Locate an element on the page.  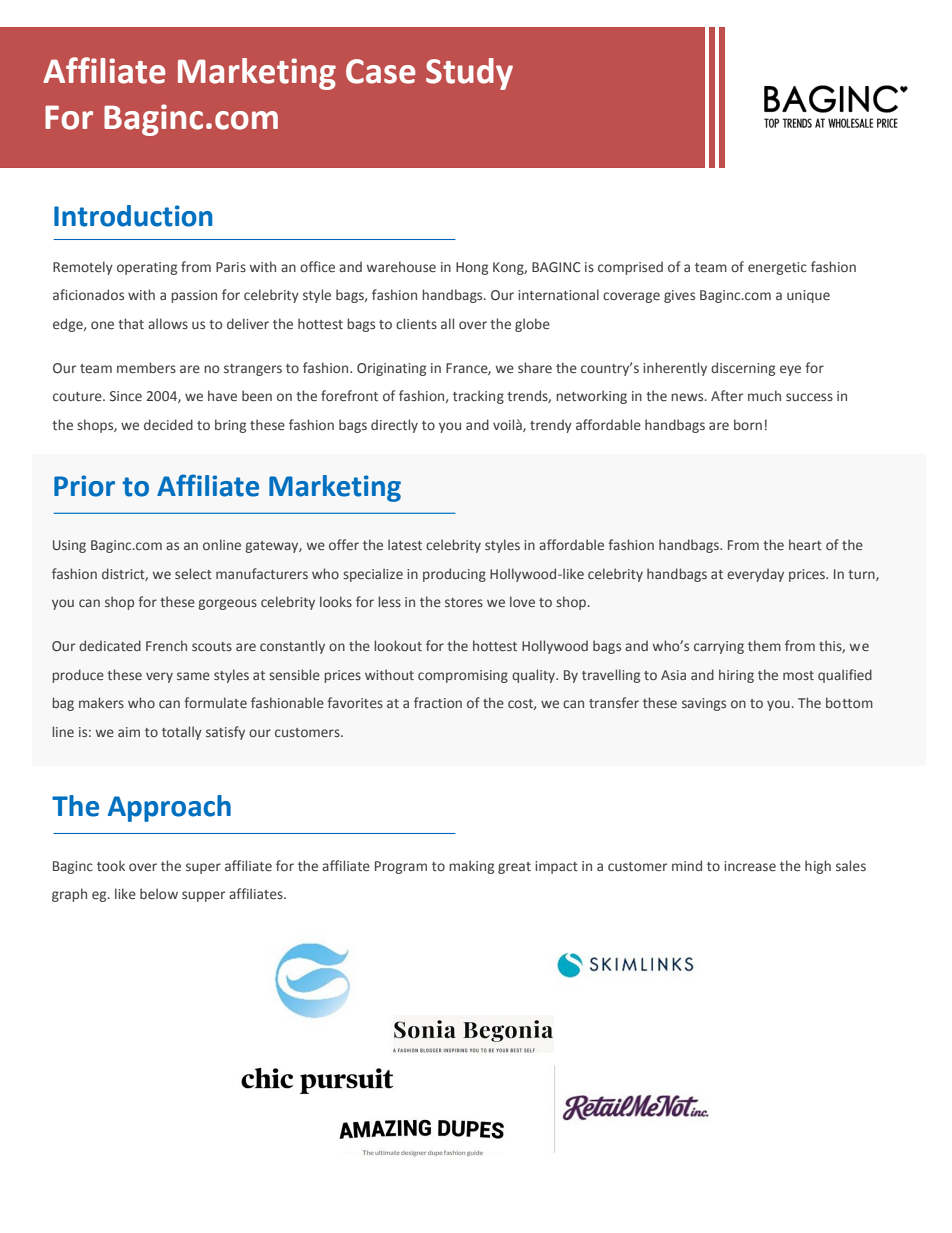
super is located at coordinates (203, 868).
